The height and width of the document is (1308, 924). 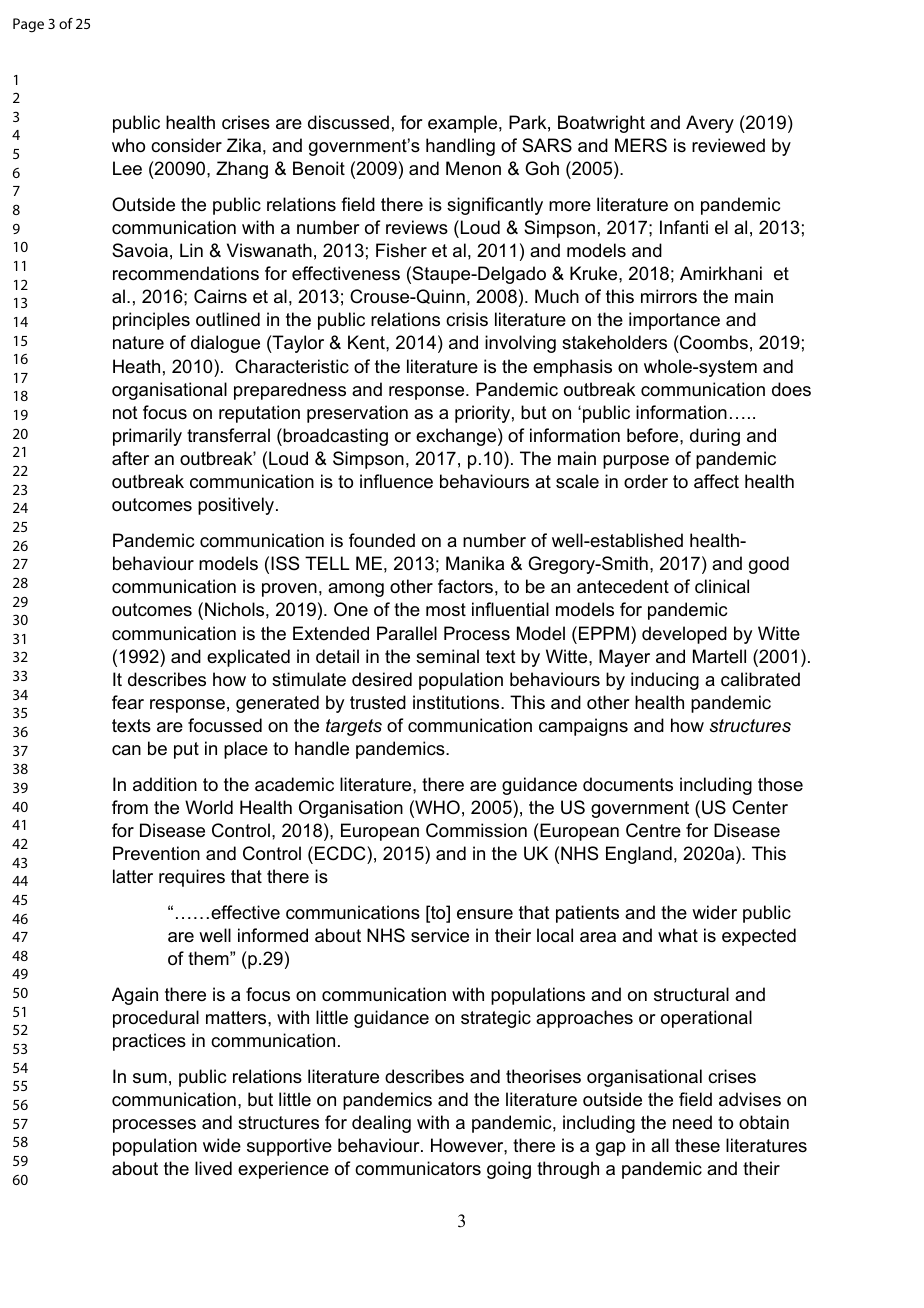 What do you see at coordinates (715, 437) in the document?
I see `during` at bounding box center [715, 437].
